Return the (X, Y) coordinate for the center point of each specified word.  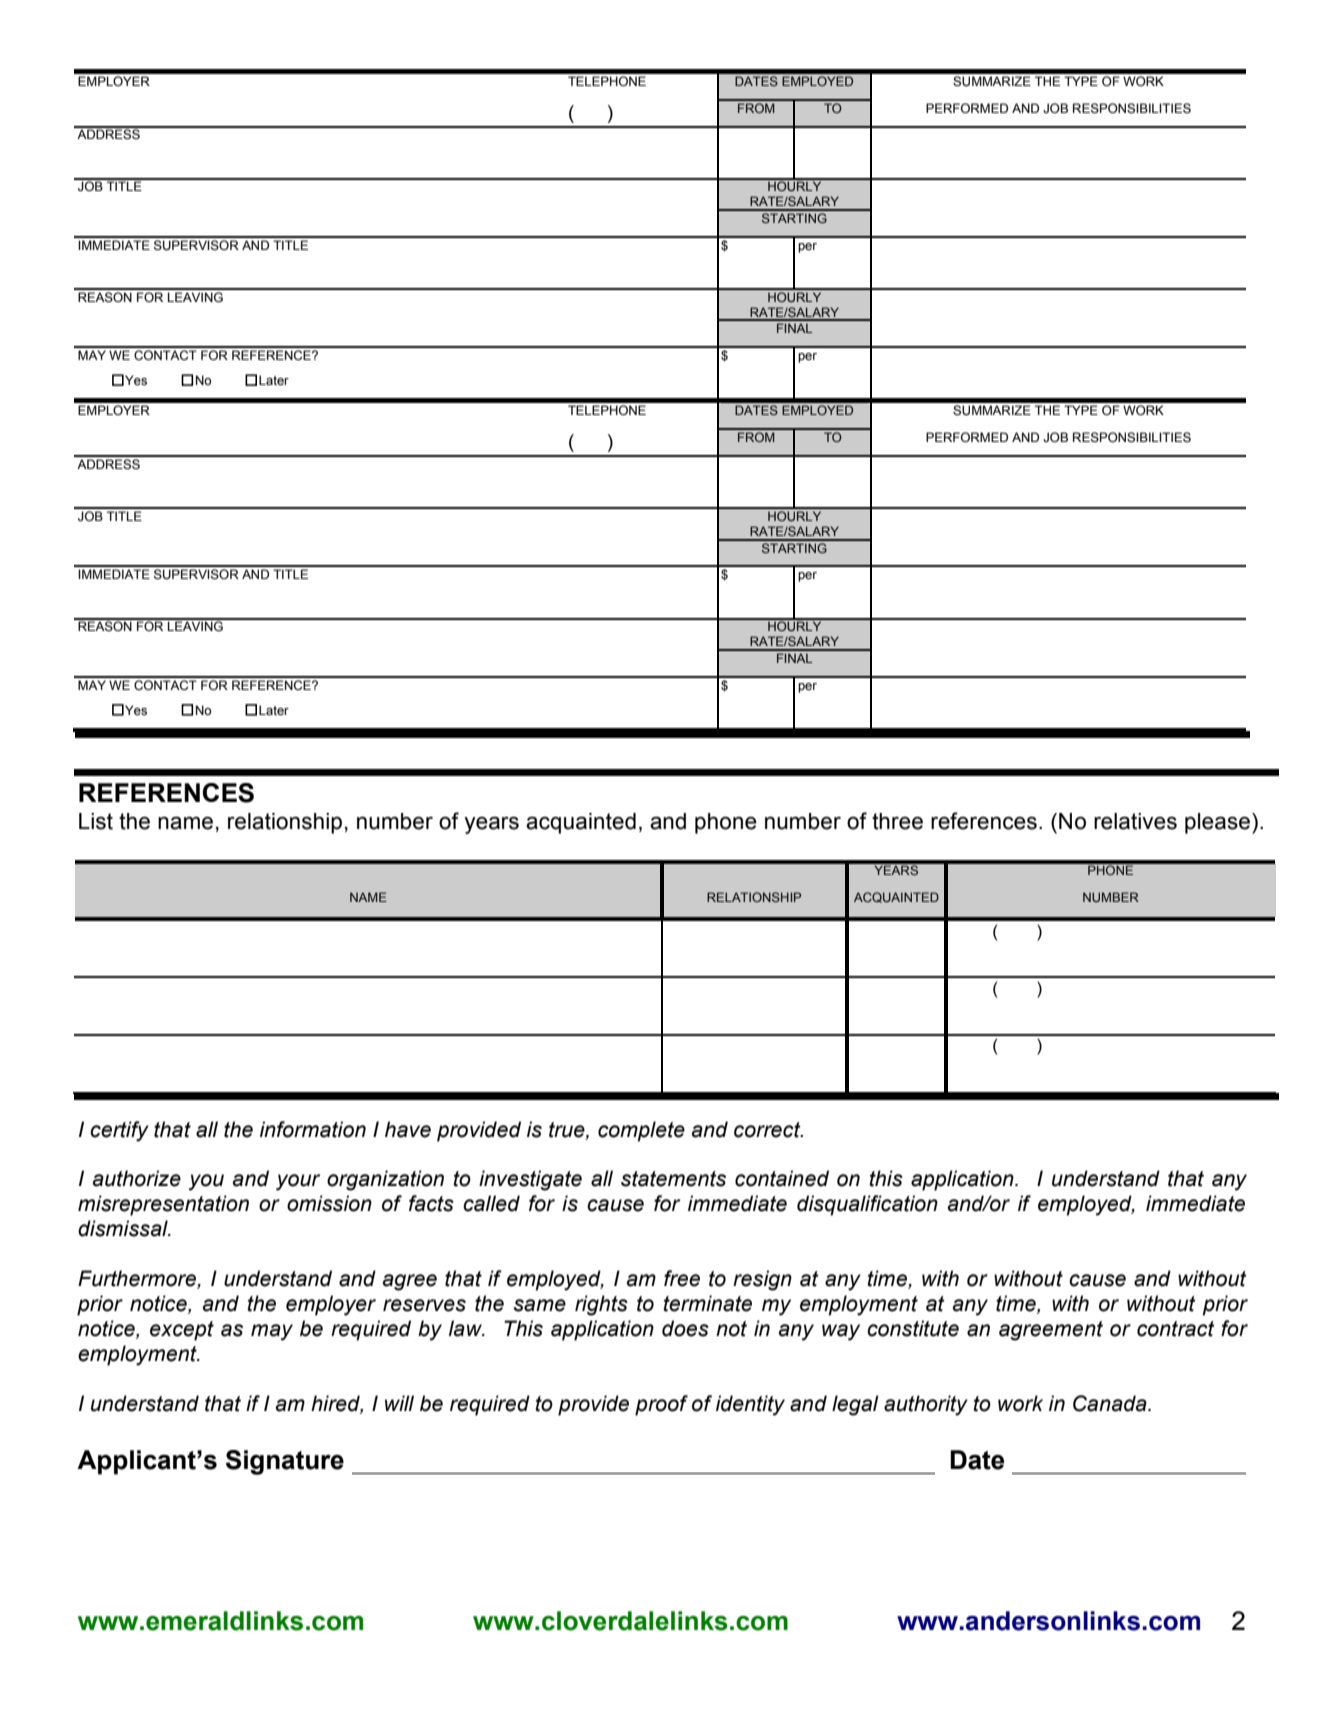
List (96, 821)
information (313, 1129)
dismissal (124, 1228)
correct (768, 1130)
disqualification (867, 1205)
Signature (285, 1462)
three (897, 821)
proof (661, 1405)
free (682, 1278)
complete (641, 1131)
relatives (1135, 821)
